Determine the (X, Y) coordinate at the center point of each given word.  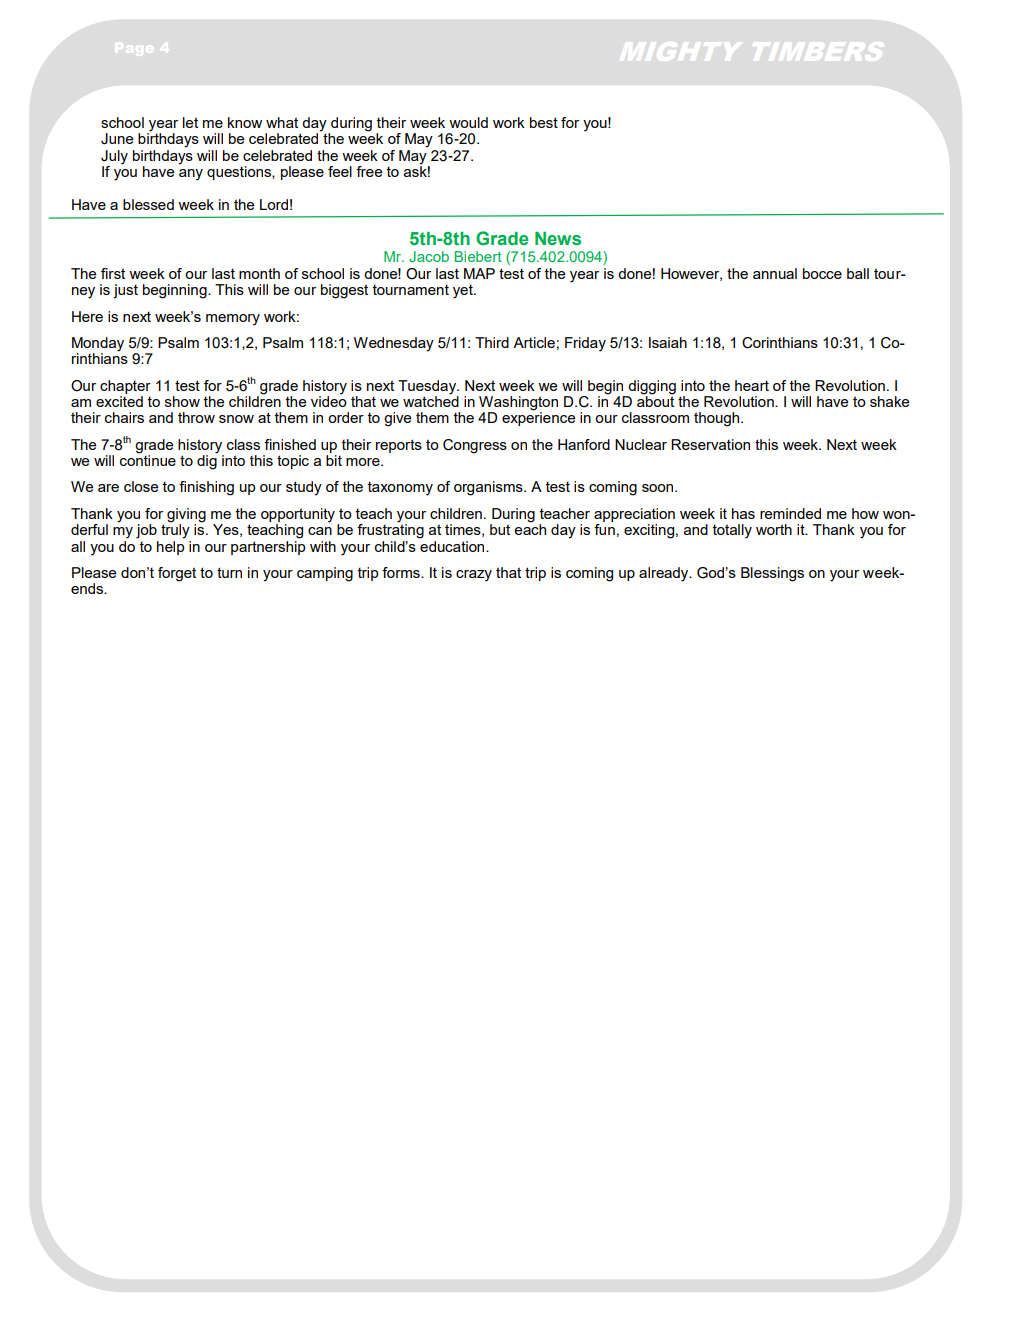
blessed (148, 204)
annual (775, 273)
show (182, 401)
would (468, 122)
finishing (206, 488)
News (558, 238)
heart (752, 385)
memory (233, 320)
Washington (518, 404)
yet (464, 292)
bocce (822, 273)
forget (177, 574)
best (544, 122)
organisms (489, 488)
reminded (790, 513)
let (190, 122)
